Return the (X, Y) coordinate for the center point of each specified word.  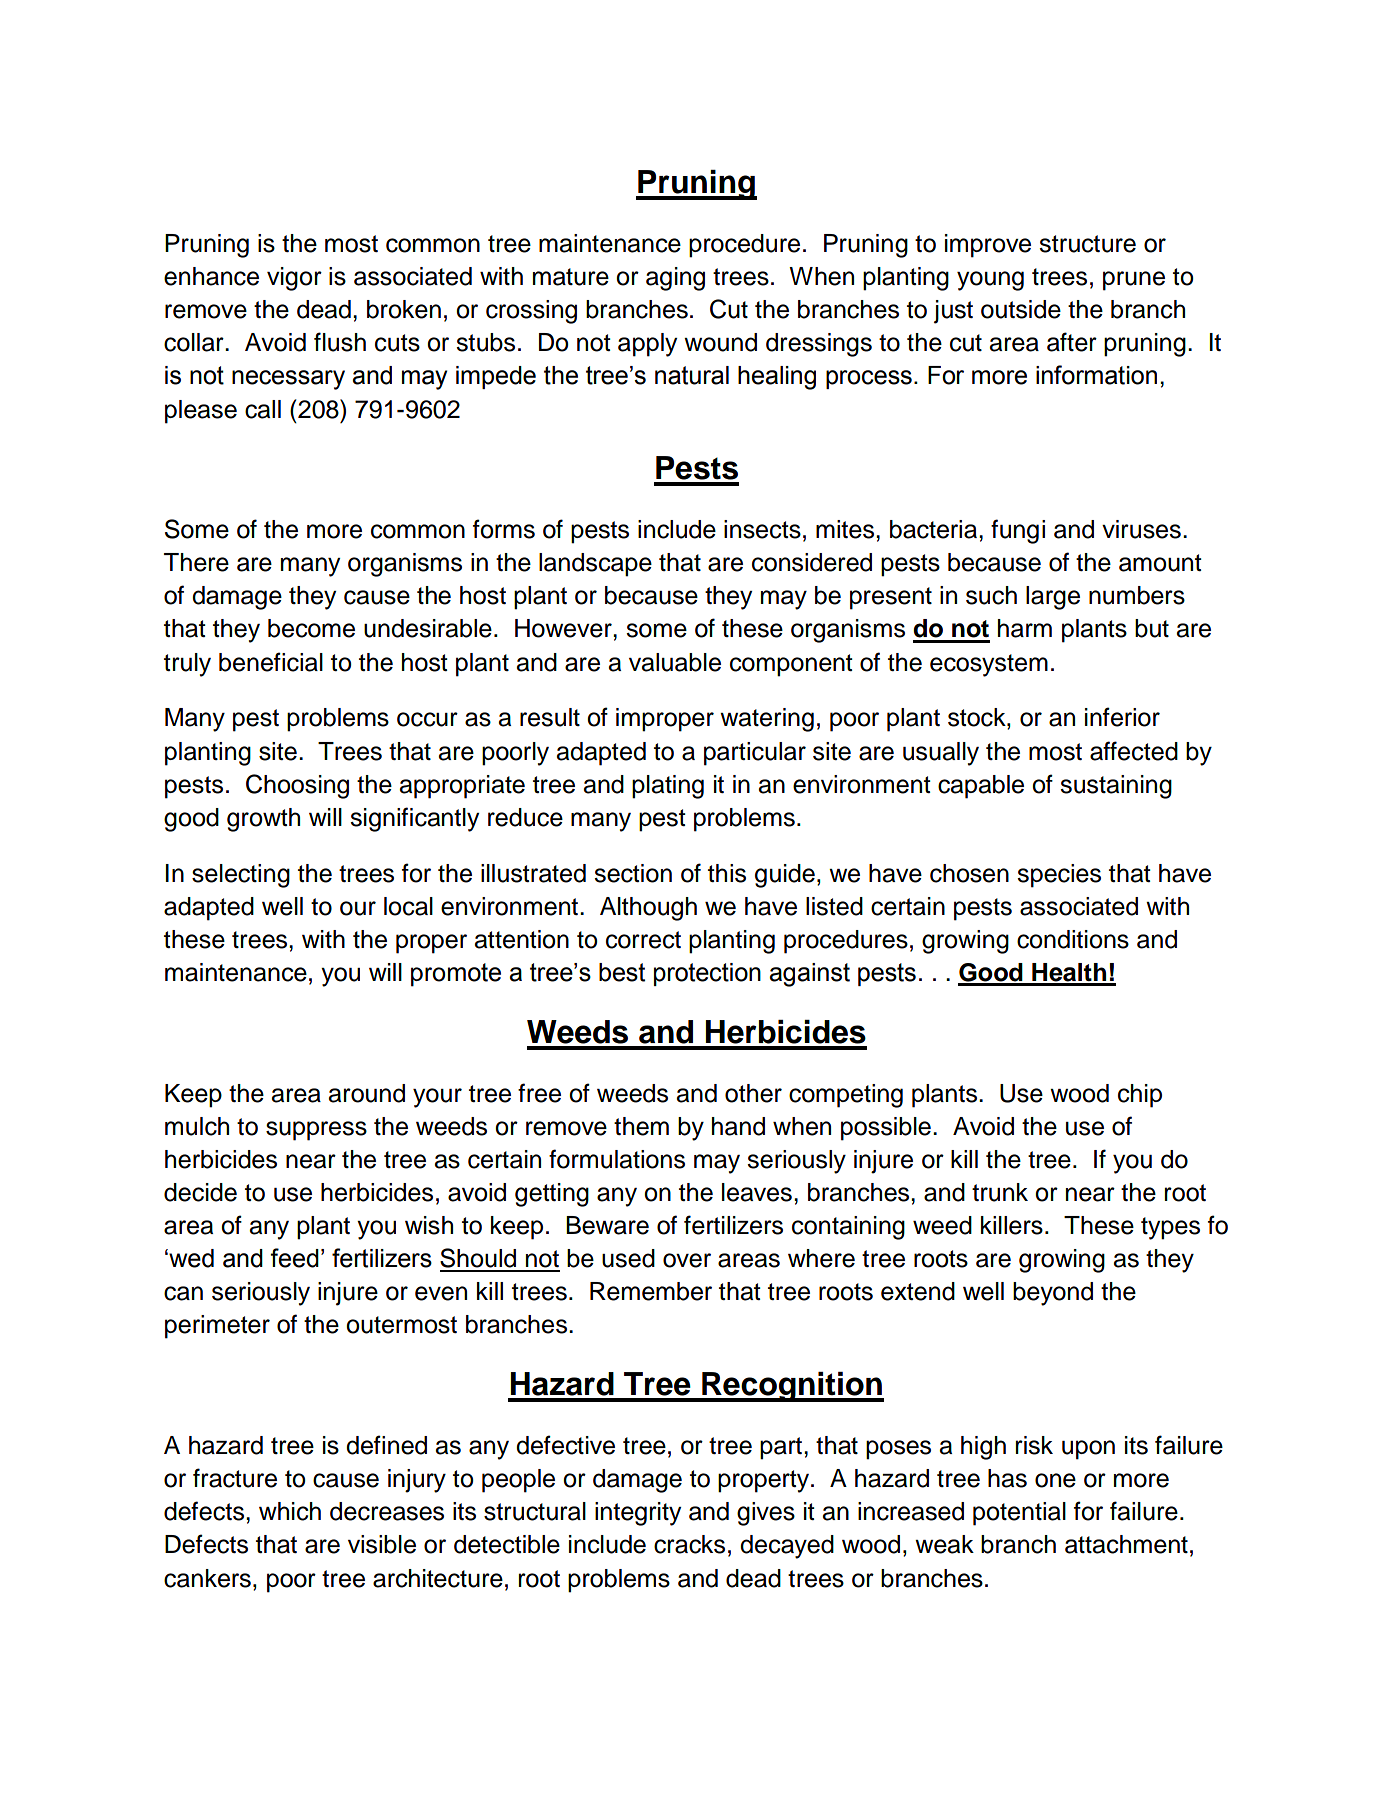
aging (675, 279)
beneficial (271, 662)
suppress (316, 1131)
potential (1019, 1514)
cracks (689, 1544)
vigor (294, 279)
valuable (675, 662)
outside (1021, 309)
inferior (1122, 717)
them (641, 1126)
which (290, 1511)
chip (1140, 1096)
